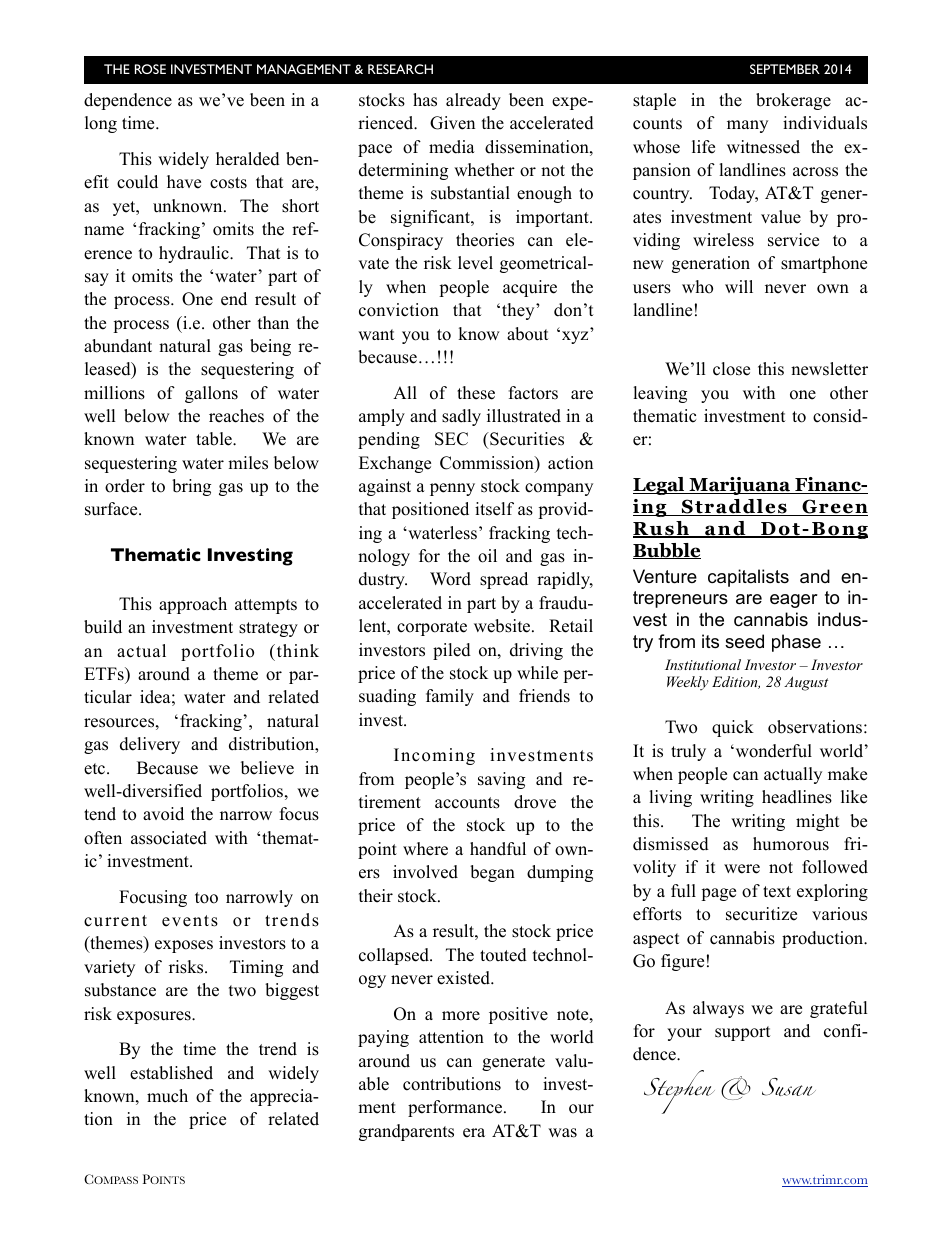 This screenshot has height=1233, width=952. What do you see at coordinates (473, 101) in the screenshot?
I see `already` at bounding box center [473, 101].
